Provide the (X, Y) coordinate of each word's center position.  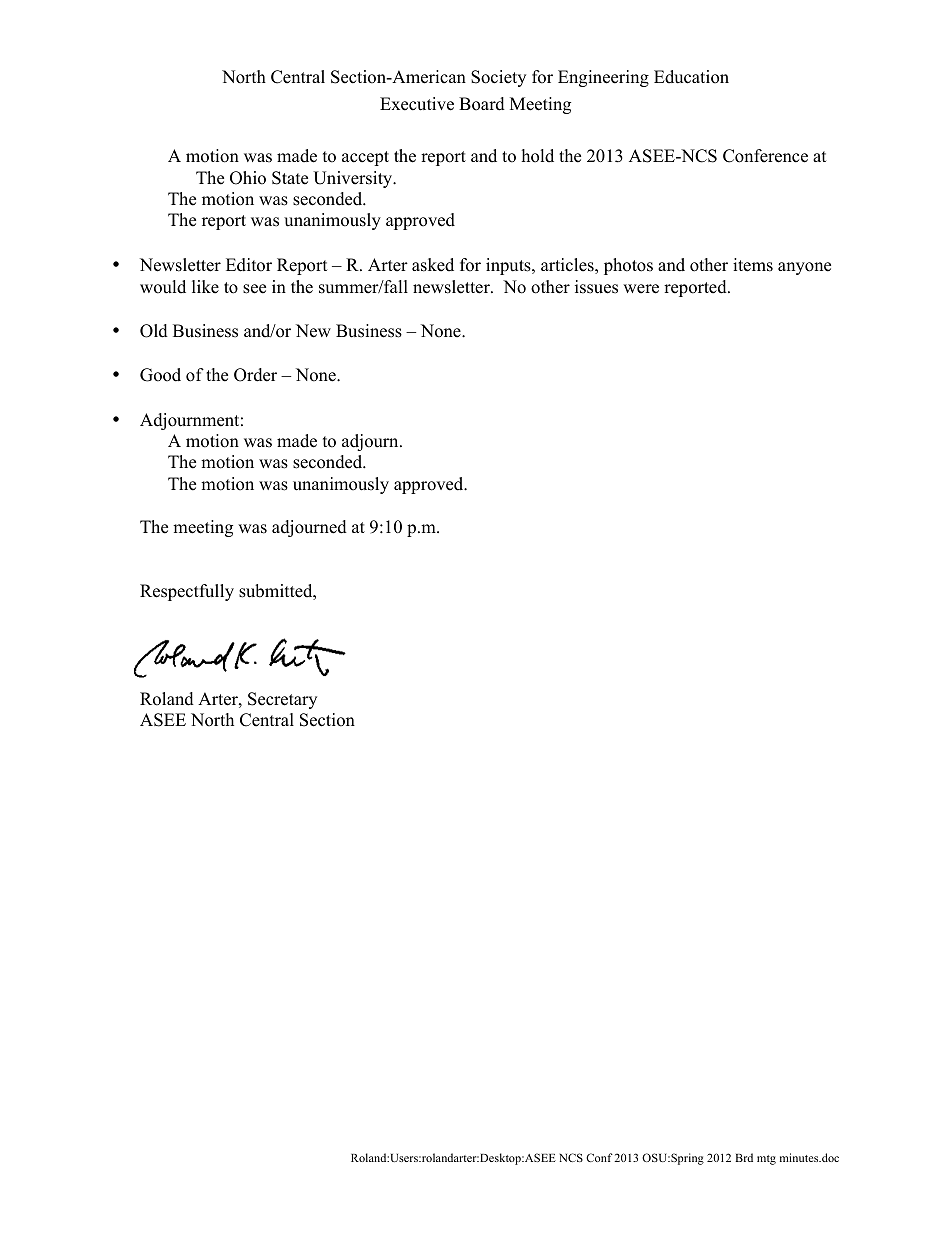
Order (255, 375)
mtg (766, 1160)
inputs (509, 266)
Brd (744, 1157)
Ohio (248, 178)
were (641, 289)
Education (691, 77)
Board (482, 104)
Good (160, 375)
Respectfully (187, 592)
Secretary (282, 700)
